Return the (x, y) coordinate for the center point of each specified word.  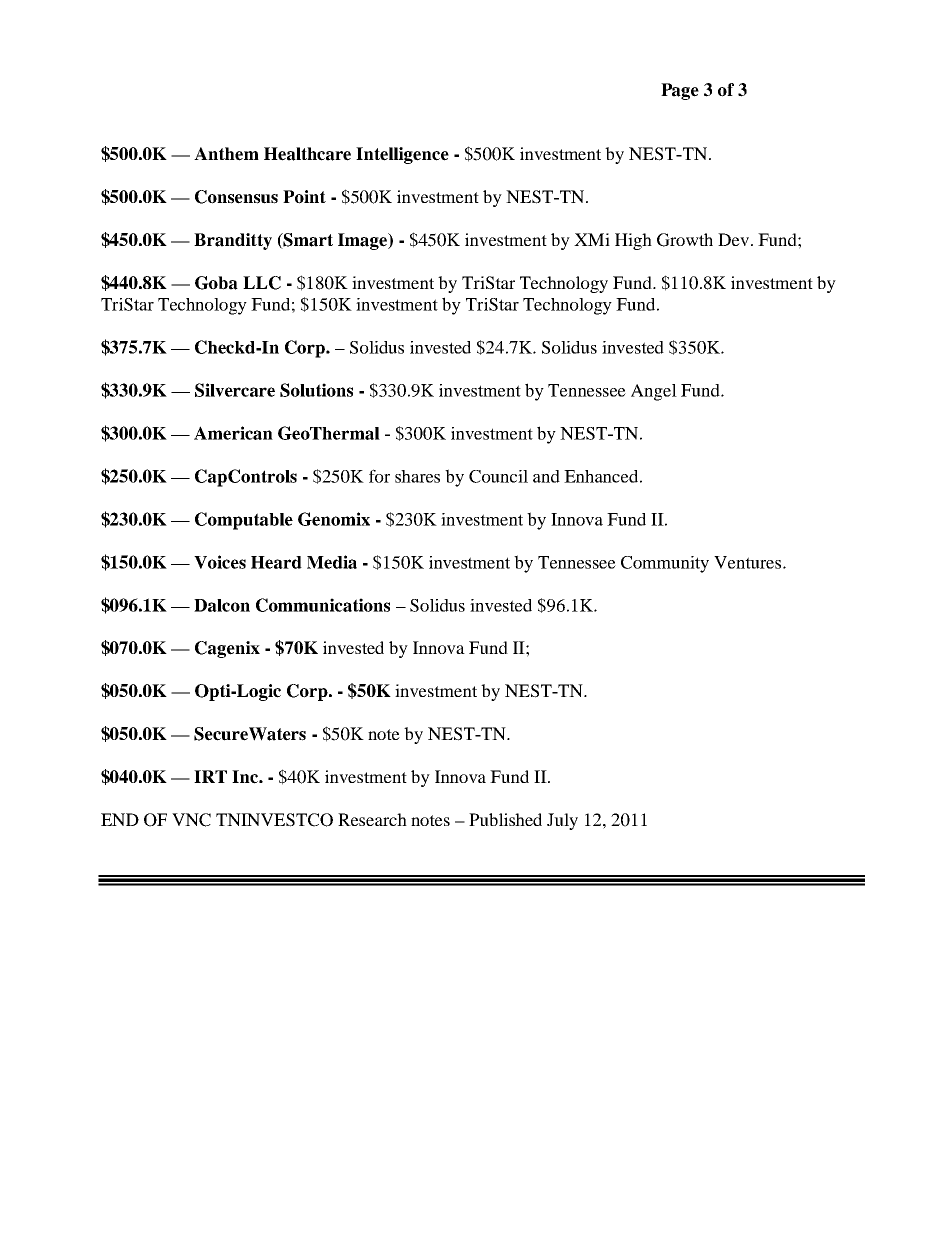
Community (665, 564)
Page (680, 91)
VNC (191, 820)
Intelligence (402, 155)
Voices (220, 562)
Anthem (226, 154)
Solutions (316, 390)
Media (332, 562)
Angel (654, 392)
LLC (262, 283)
